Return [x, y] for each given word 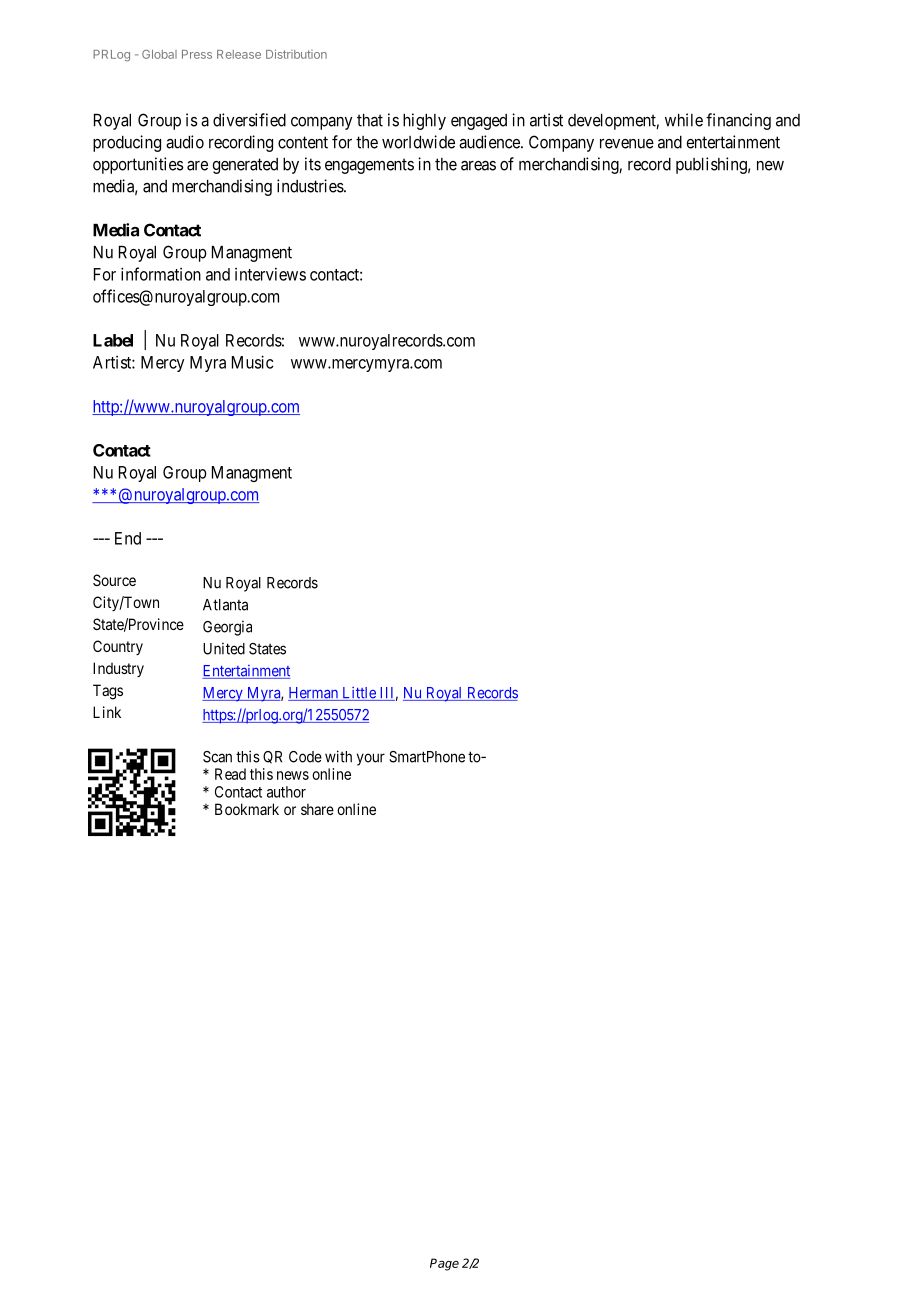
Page [444, 1264]
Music [253, 362]
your [371, 759]
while [684, 120]
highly [424, 121]
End [128, 538]
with [338, 756]
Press [197, 54]
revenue [627, 144]
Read [230, 774]
